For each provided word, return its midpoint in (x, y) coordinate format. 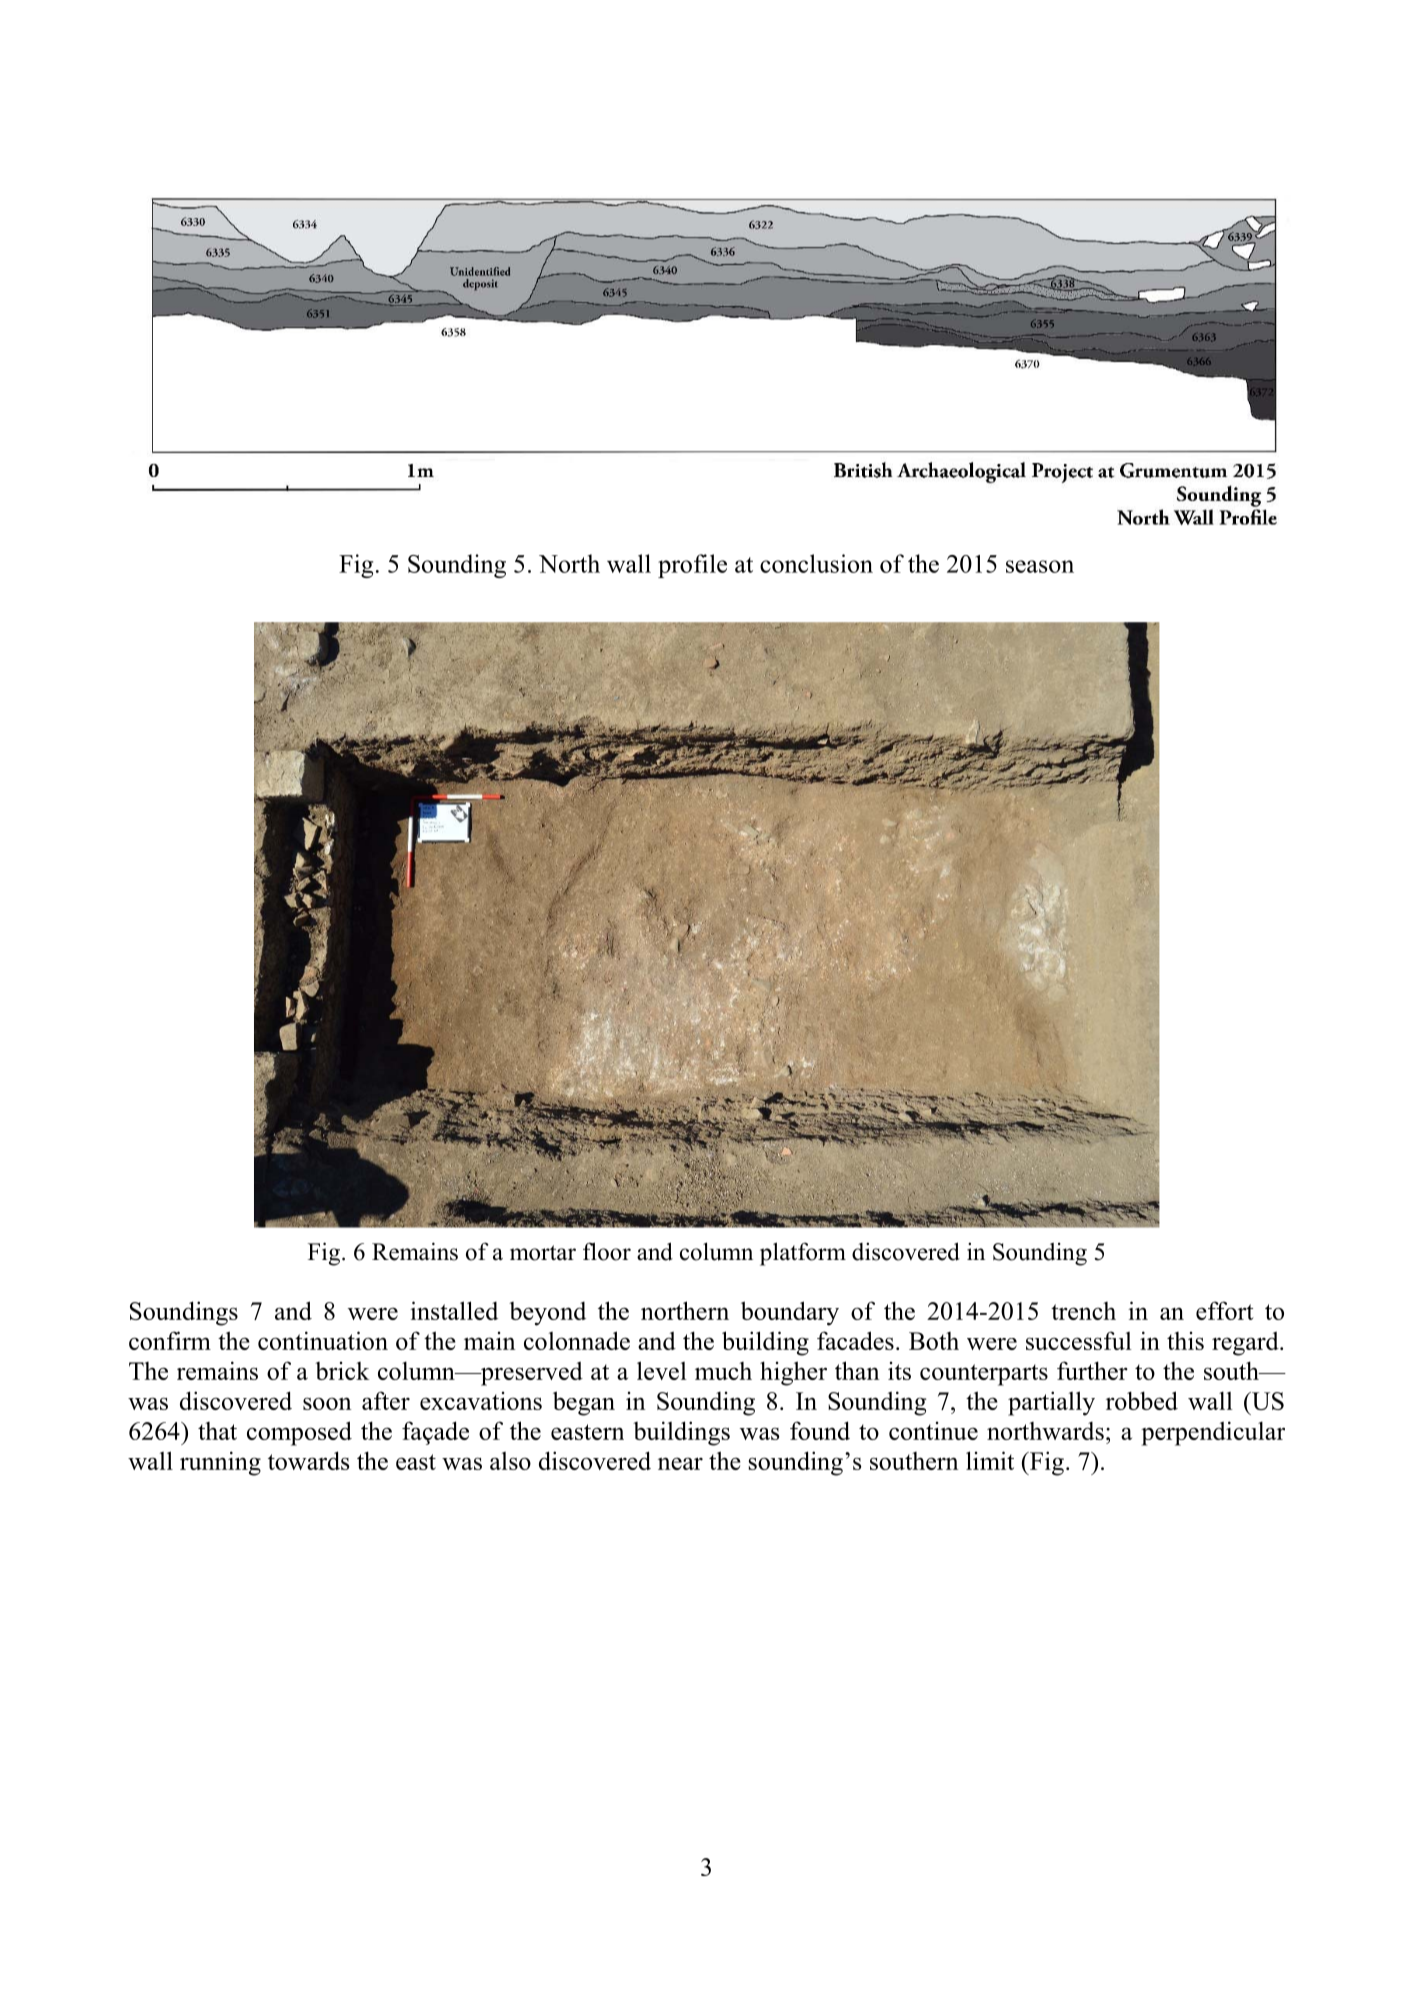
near (680, 1463)
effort (1225, 1310)
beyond (547, 1314)
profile (692, 566)
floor (607, 1251)
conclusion (816, 563)
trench (1083, 1311)
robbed (1142, 1400)
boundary (790, 1313)
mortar (543, 1253)
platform (803, 1254)
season (1040, 566)
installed (454, 1310)
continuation (323, 1340)
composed (299, 1433)
